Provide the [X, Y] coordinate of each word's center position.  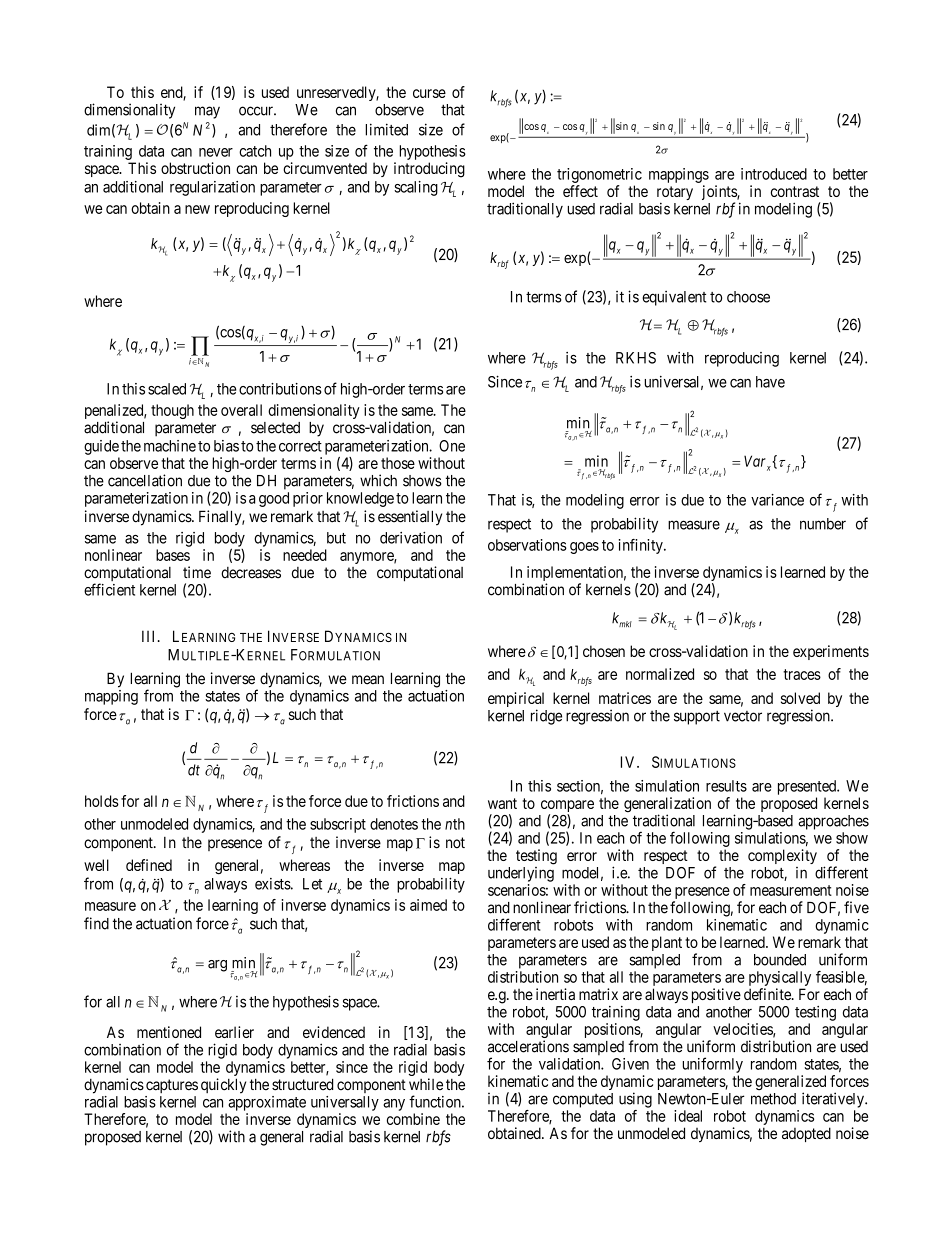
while [426, 1084]
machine [170, 446]
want [502, 803]
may [207, 112]
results [726, 786]
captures [172, 1086]
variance [777, 500]
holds [102, 801]
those [398, 463]
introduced [774, 174]
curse [429, 93]
